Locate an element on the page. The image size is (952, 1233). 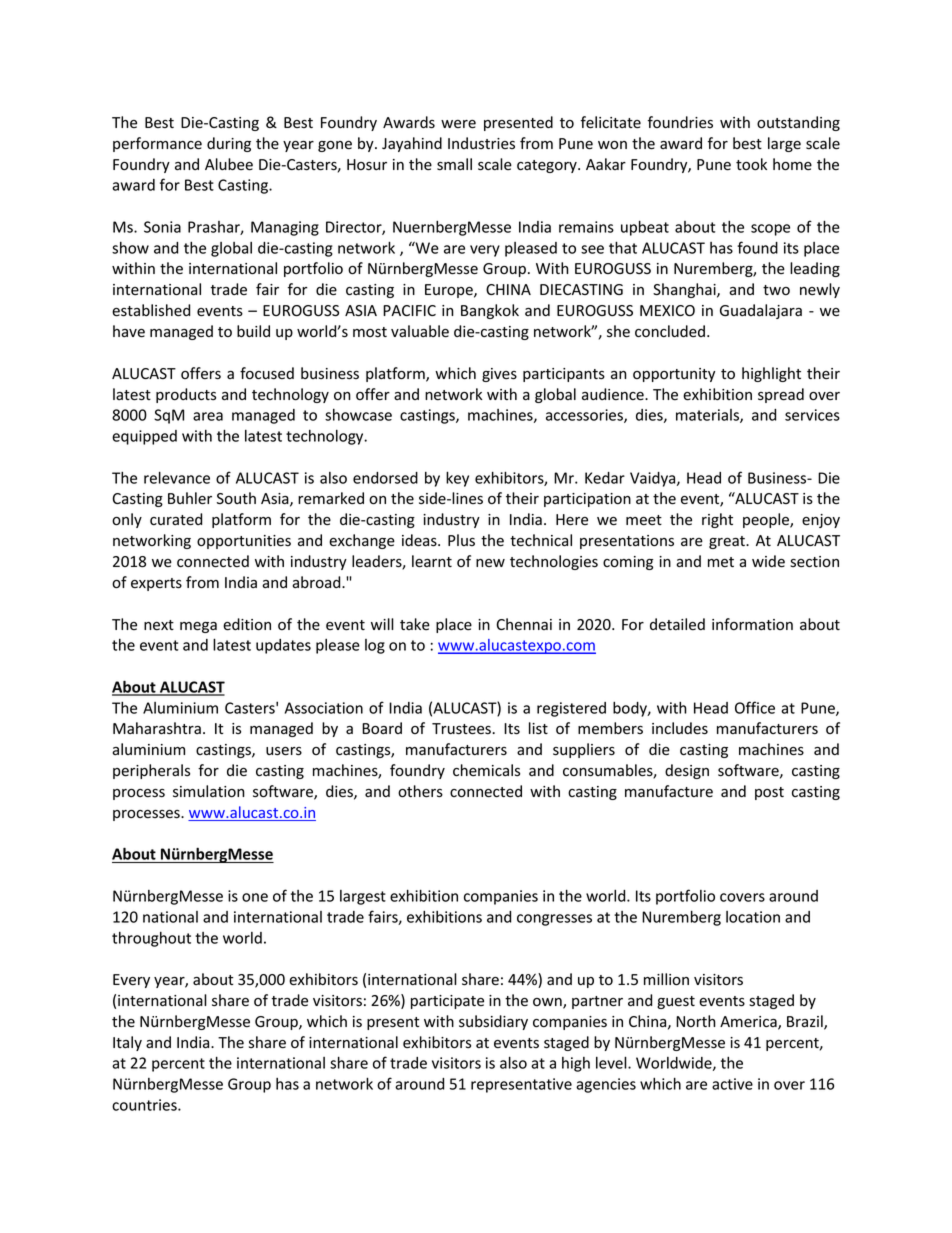
countries is located at coordinates (145, 1105).
